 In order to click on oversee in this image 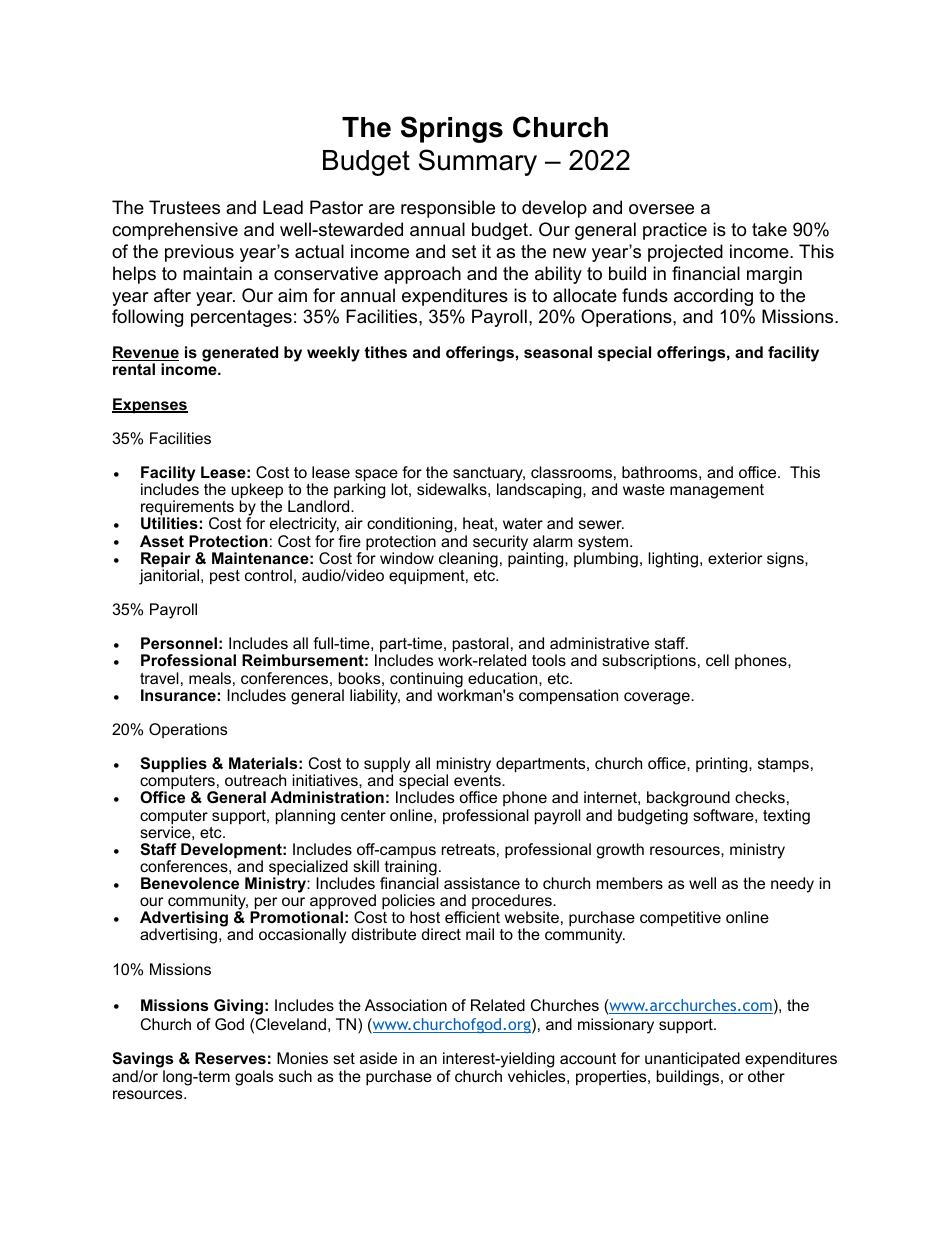, I will do `click(661, 209)`.
